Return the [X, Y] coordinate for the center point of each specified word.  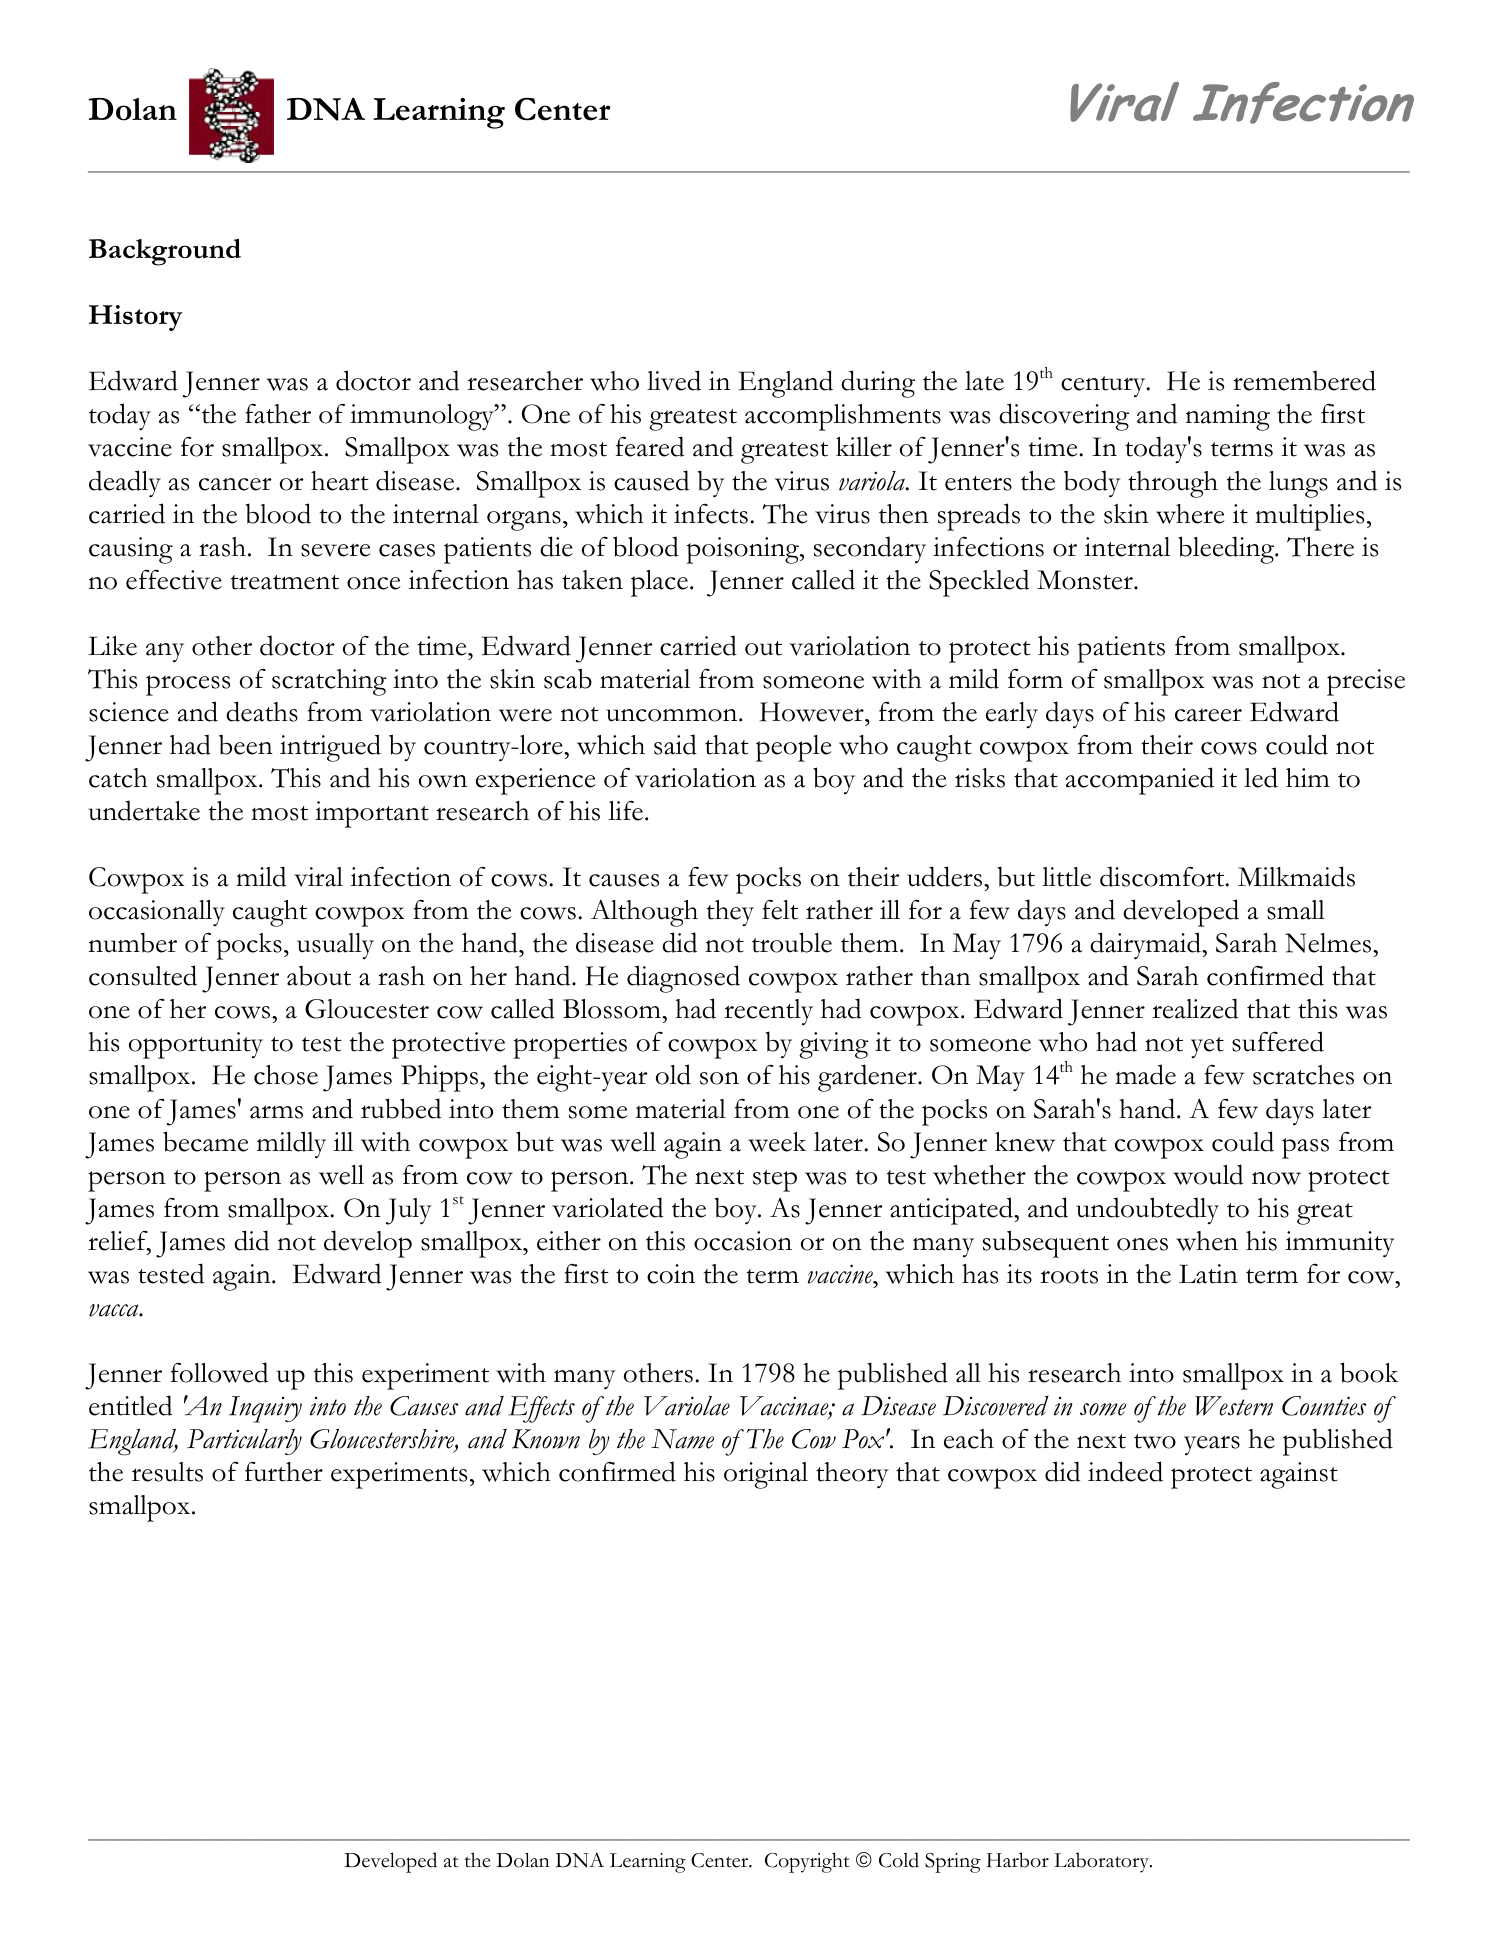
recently [768, 1012]
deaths [262, 711]
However [813, 712]
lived [674, 380]
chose [286, 1075]
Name [682, 1439]
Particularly [244, 1442]
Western [1234, 1406]
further [284, 1472]
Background [165, 252]
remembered [1304, 380]
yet [1207, 1047]
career [1208, 715]
